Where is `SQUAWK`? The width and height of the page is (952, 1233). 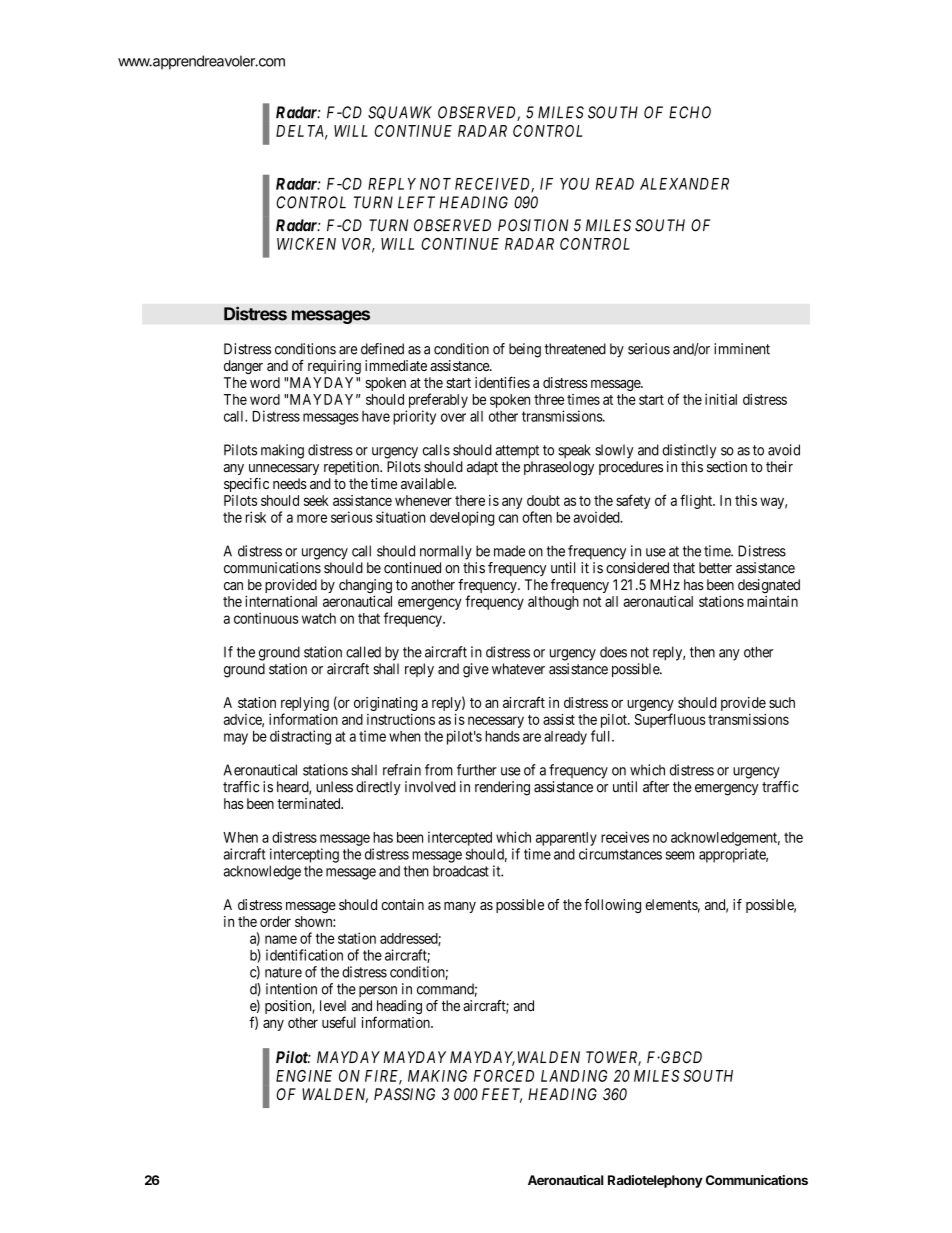 SQUAWK is located at coordinates (400, 113).
